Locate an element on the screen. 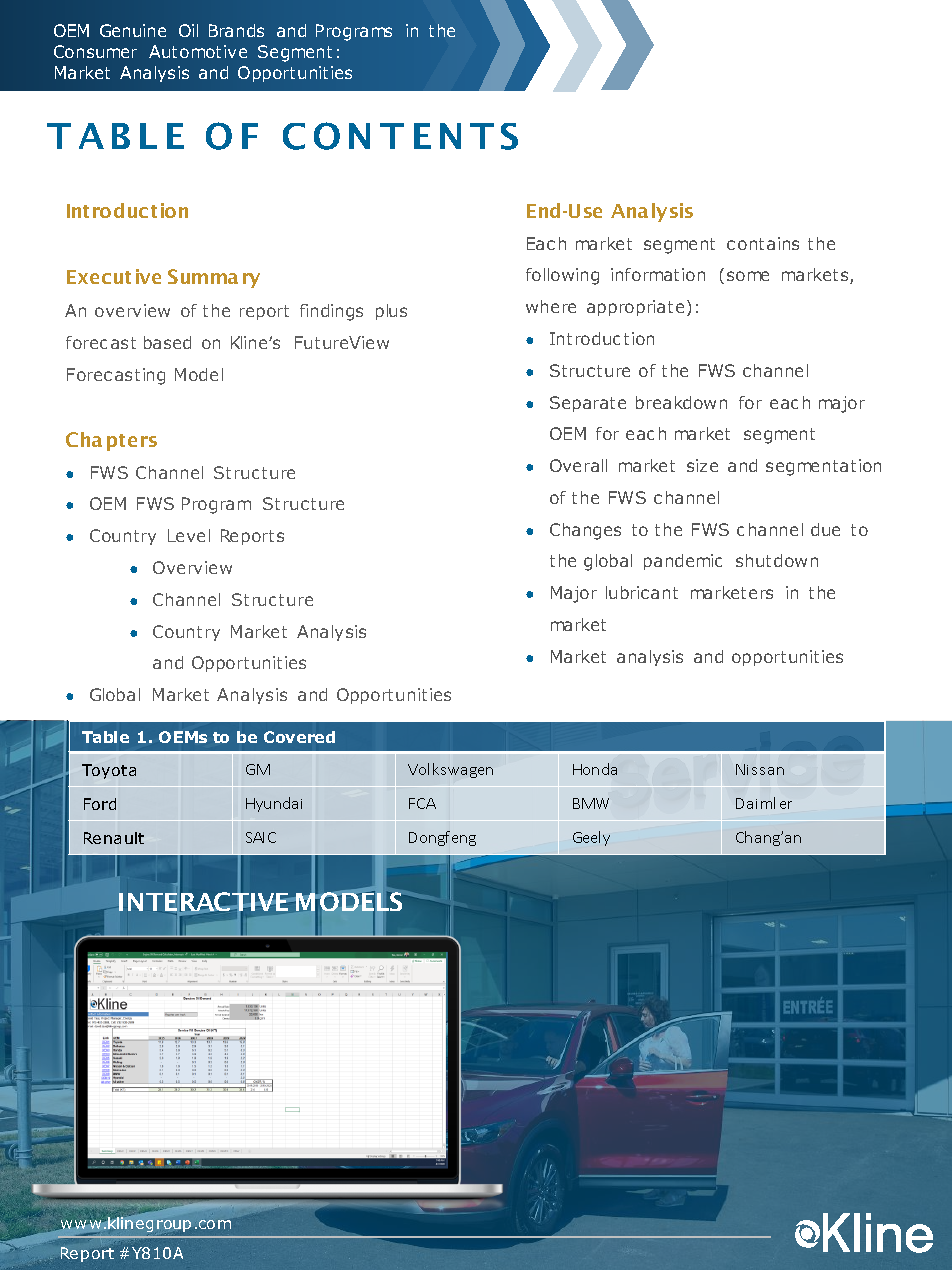  shutdown is located at coordinates (777, 560).
